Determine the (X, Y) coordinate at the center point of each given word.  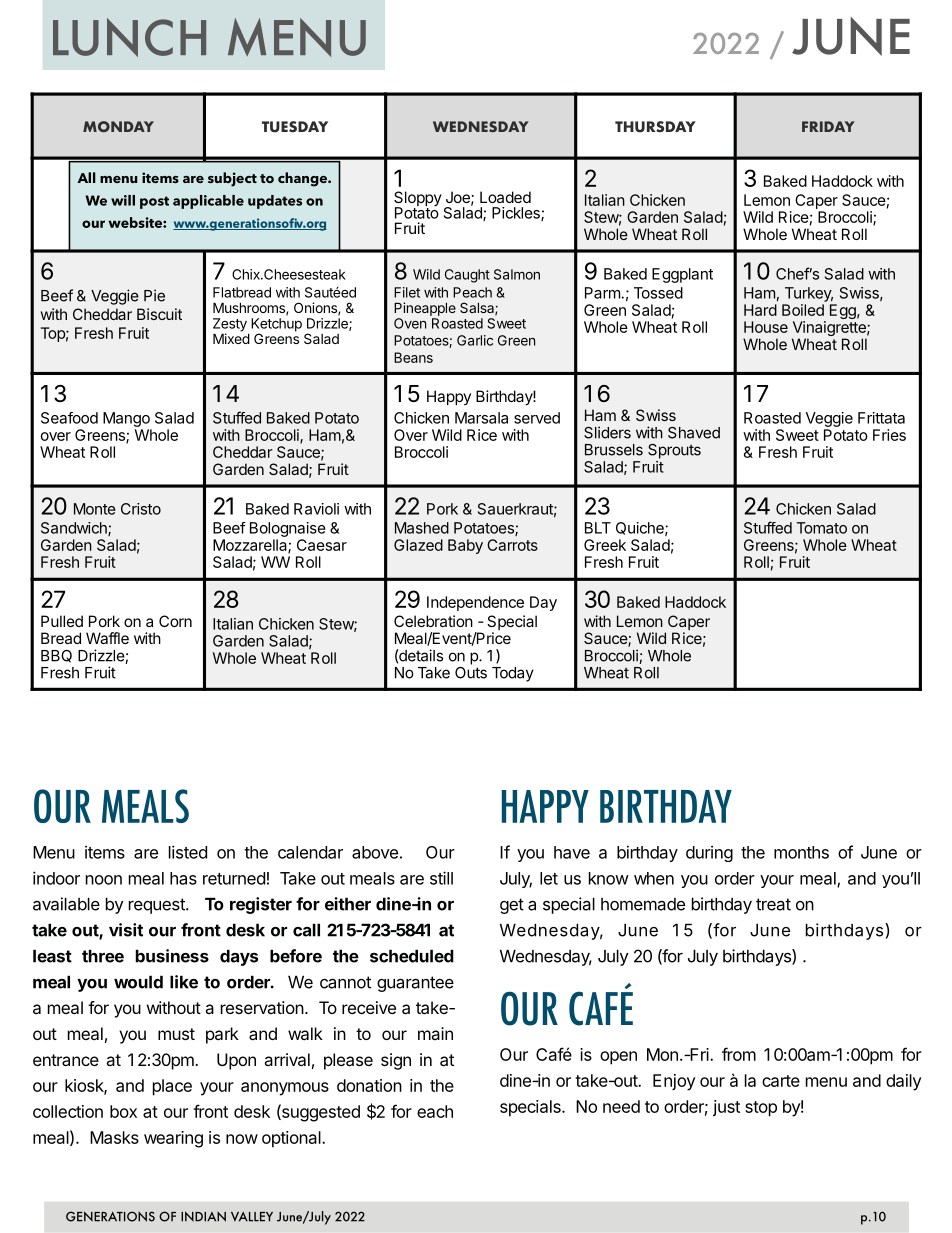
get (512, 906)
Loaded (505, 197)
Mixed (231, 338)
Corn (175, 621)
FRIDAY (828, 126)
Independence (475, 603)
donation (369, 1085)
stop (761, 1109)
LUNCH (129, 37)
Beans (413, 357)
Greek (605, 545)
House (766, 327)
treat (773, 904)
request (158, 906)
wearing (173, 1139)
